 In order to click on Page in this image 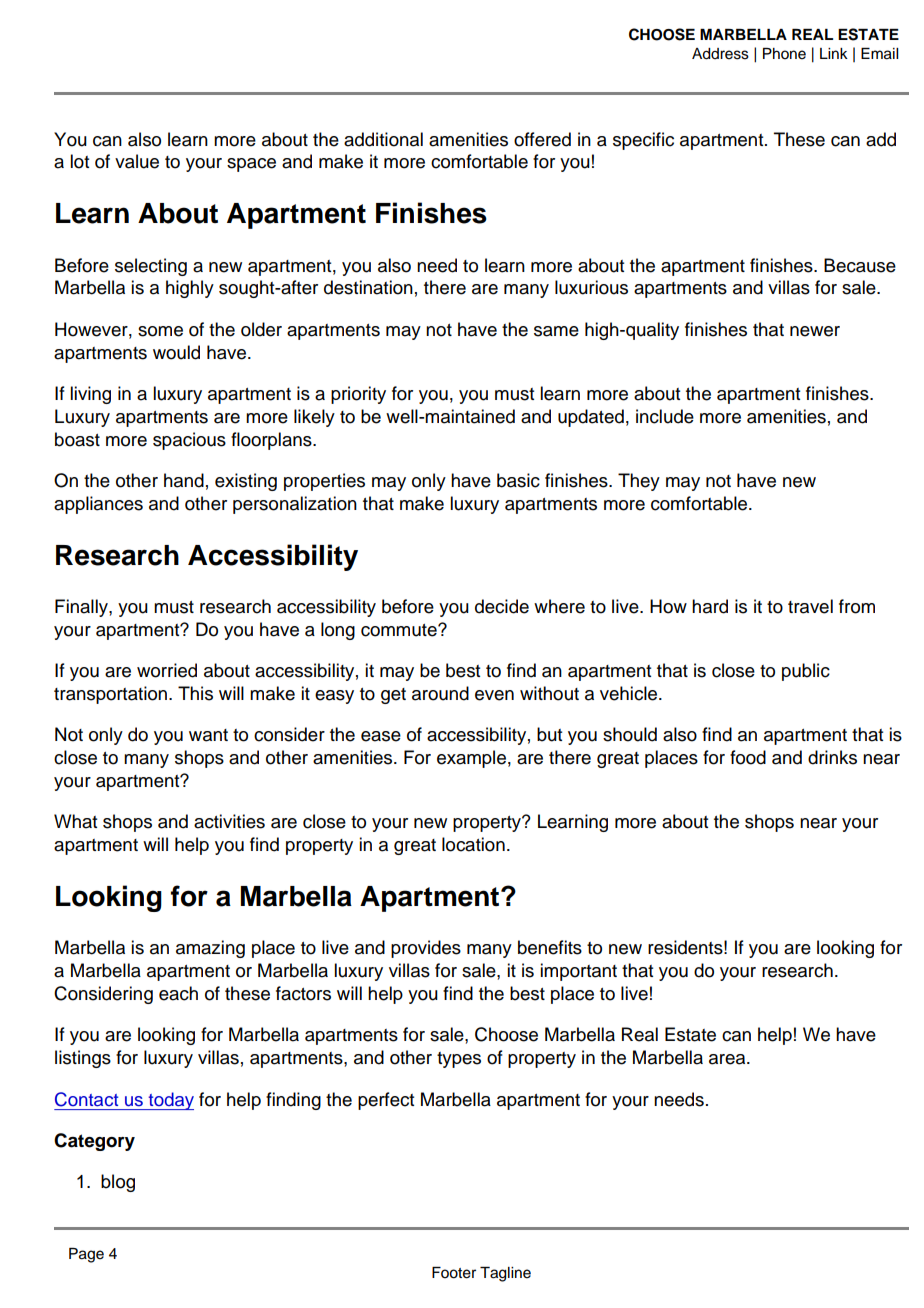, I will do `click(86, 1255)`.
